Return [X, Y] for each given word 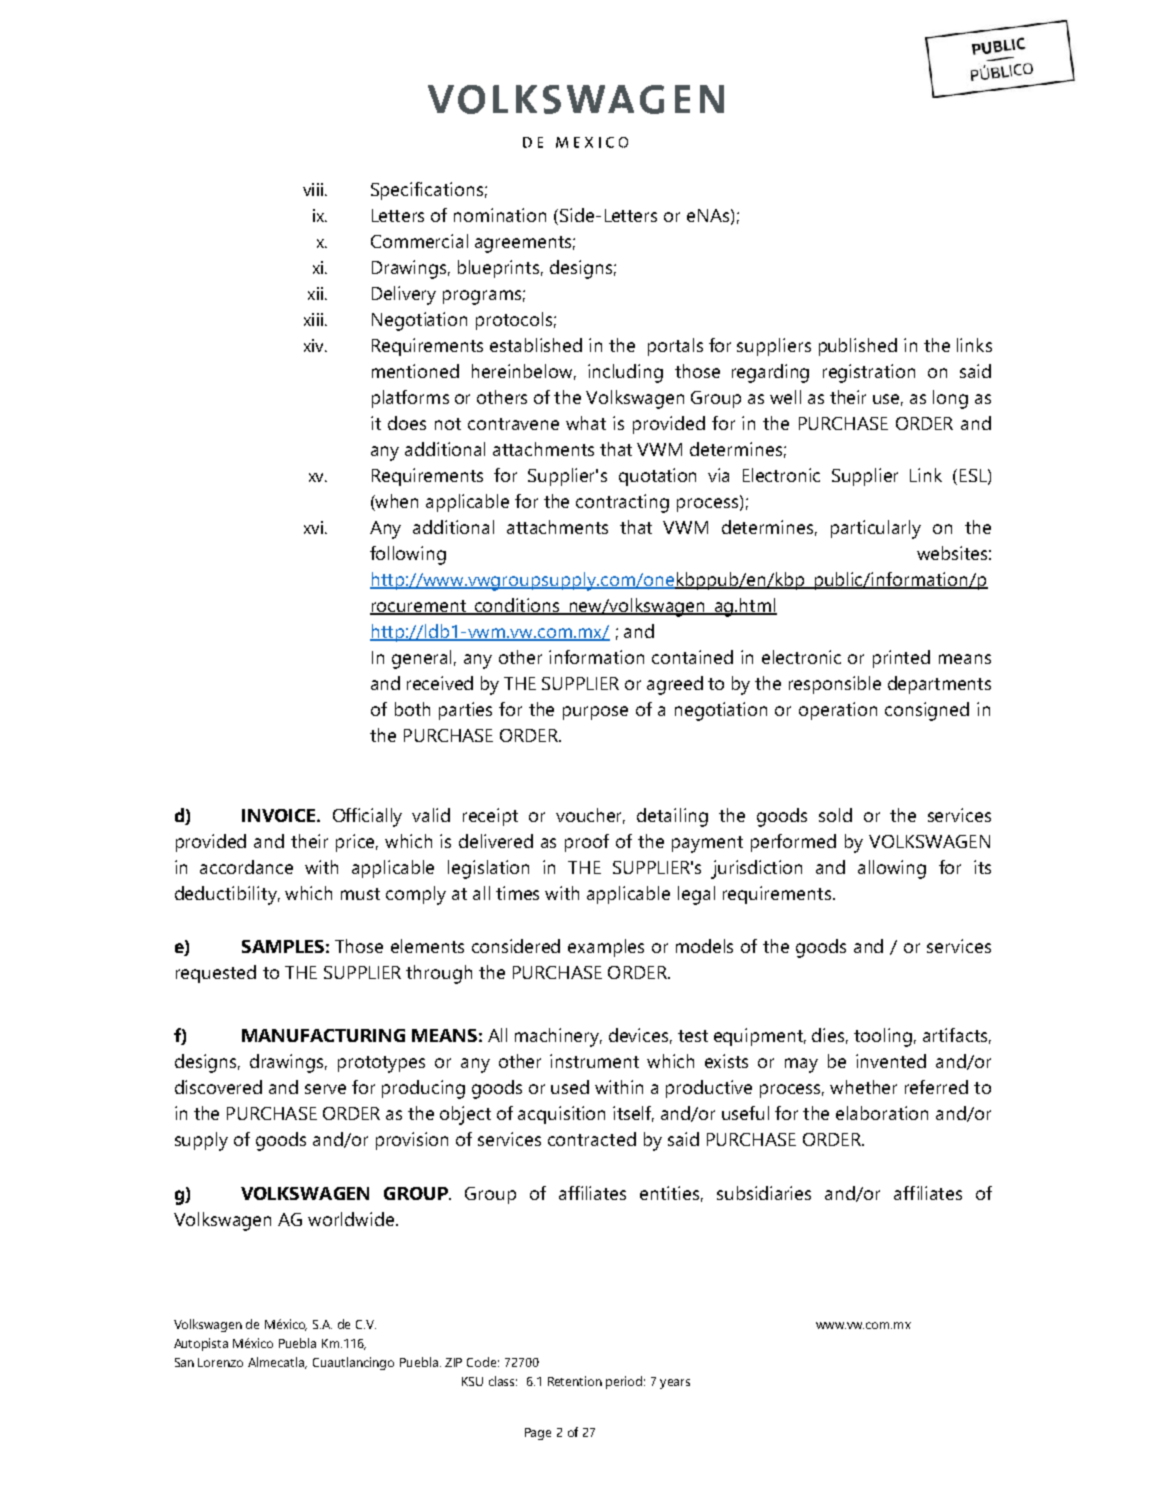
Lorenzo [220, 1362]
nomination [500, 215]
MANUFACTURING [323, 1035]
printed [901, 659]
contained [692, 657]
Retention [575, 1381]
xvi [313, 527]
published [858, 347]
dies [830, 1036]
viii [313, 189]
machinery [558, 1037]
